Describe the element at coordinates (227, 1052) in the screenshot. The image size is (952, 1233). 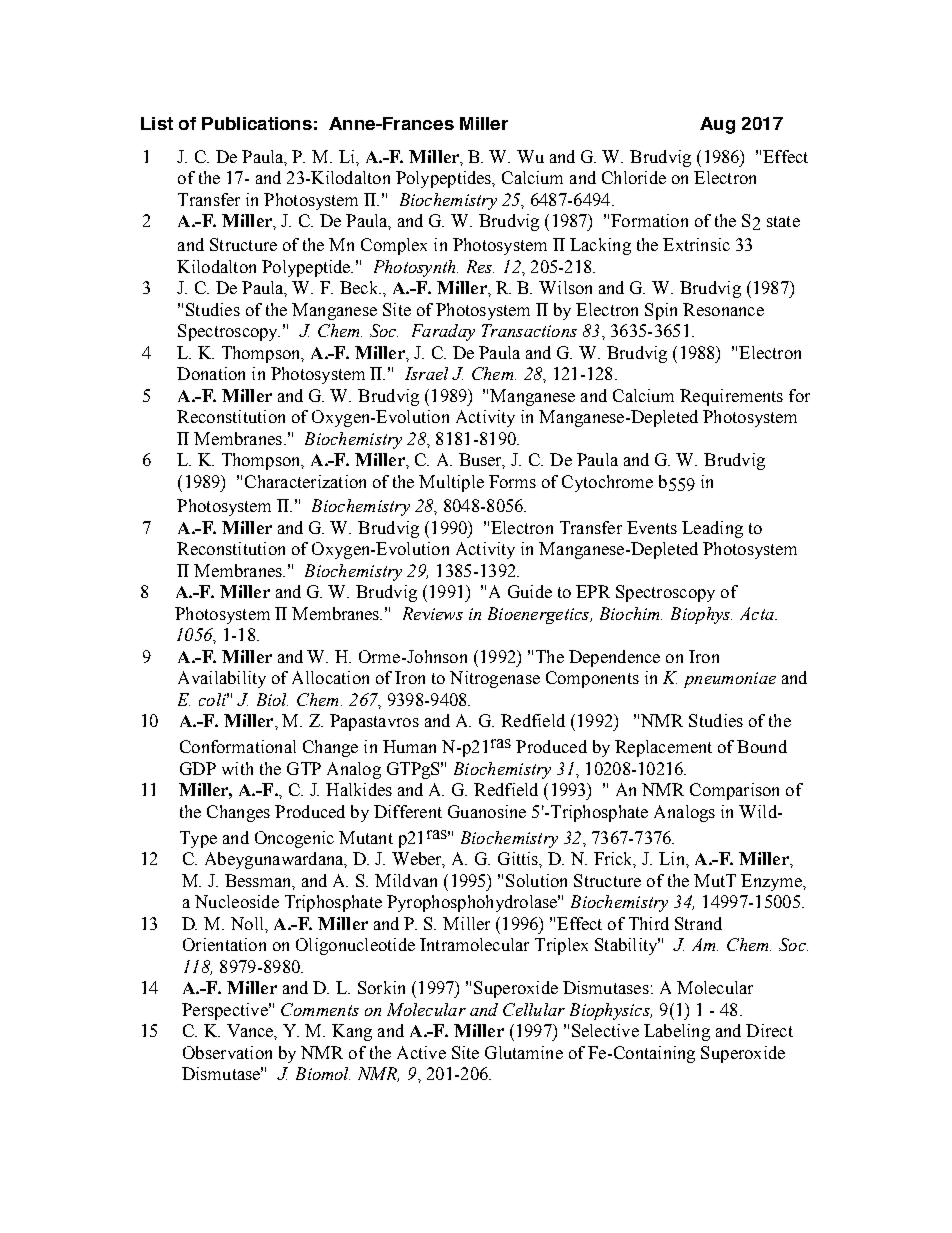
I see `Observation` at that location.
